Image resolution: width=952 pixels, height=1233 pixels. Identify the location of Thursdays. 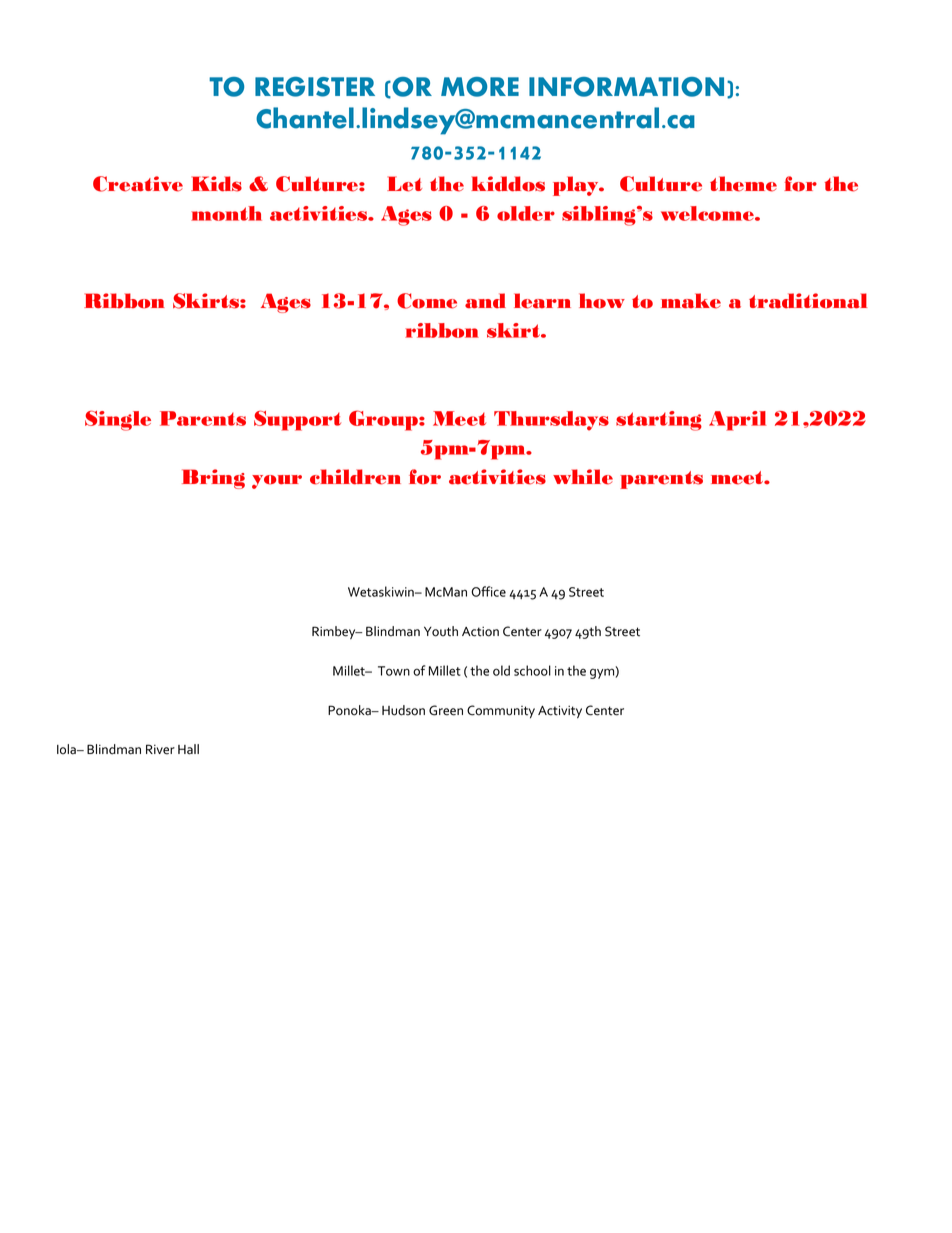
(551, 421).
